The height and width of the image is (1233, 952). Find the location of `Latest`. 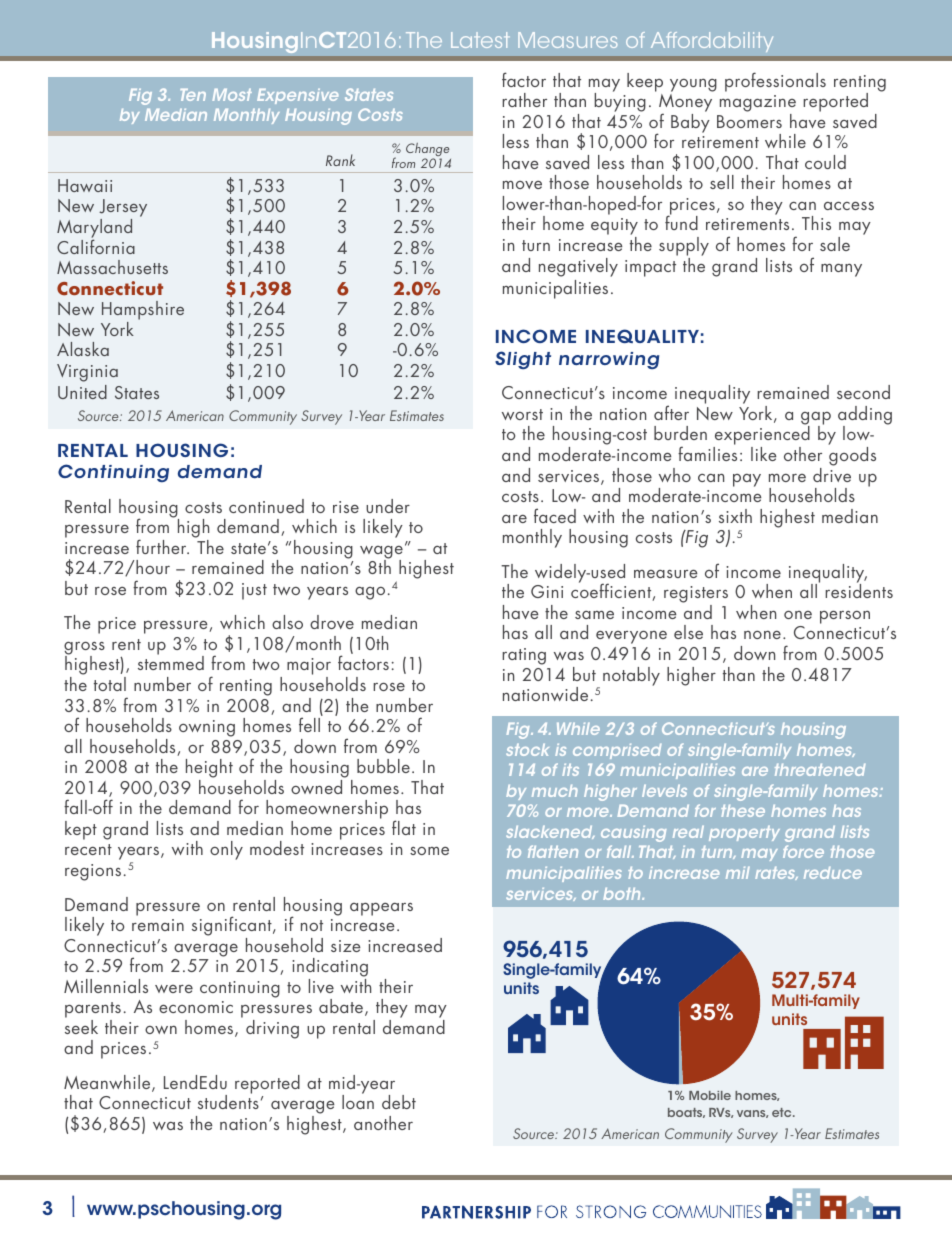

Latest is located at coordinates (480, 40).
